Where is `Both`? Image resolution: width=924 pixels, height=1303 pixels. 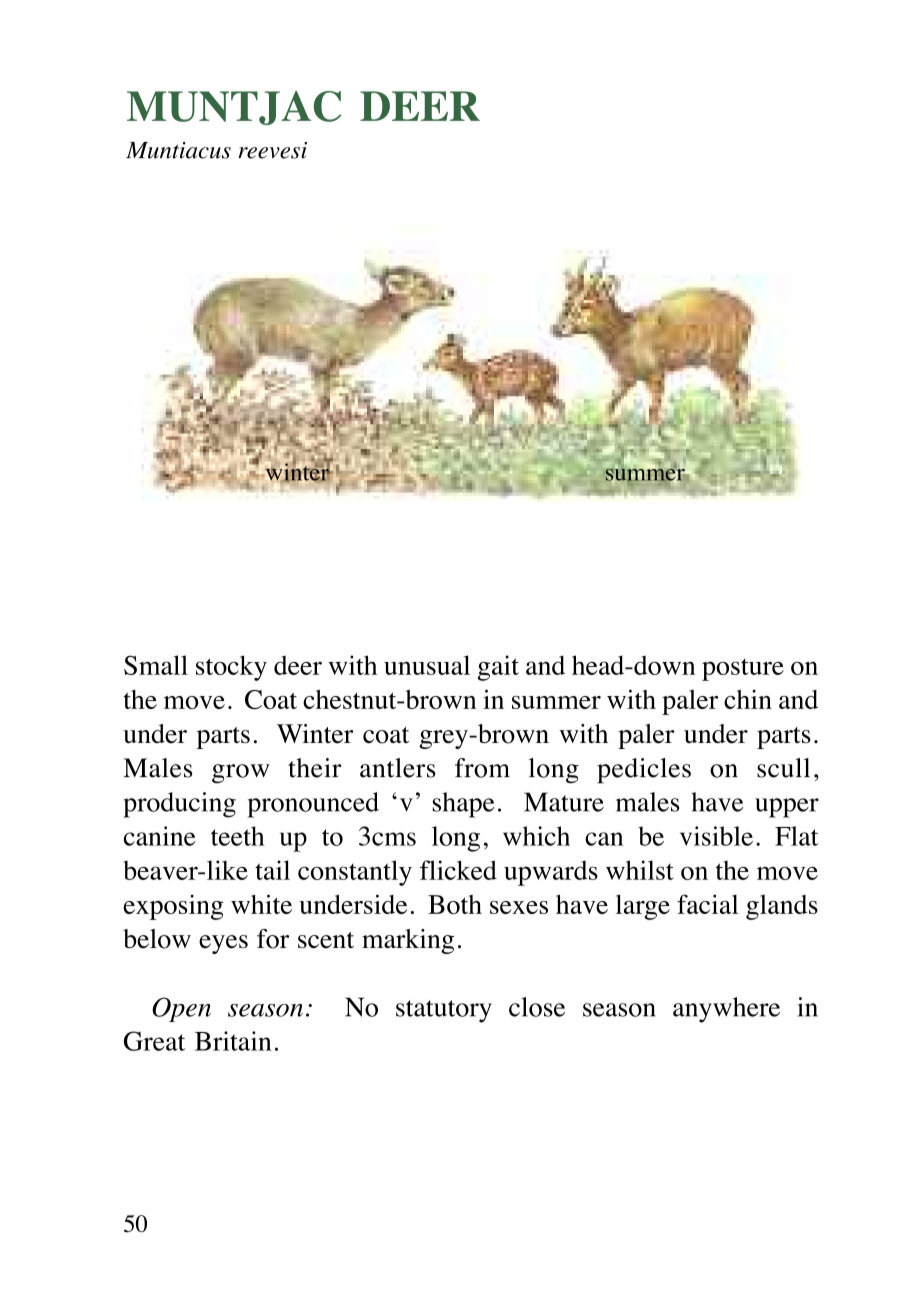
Both is located at coordinates (455, 904).
